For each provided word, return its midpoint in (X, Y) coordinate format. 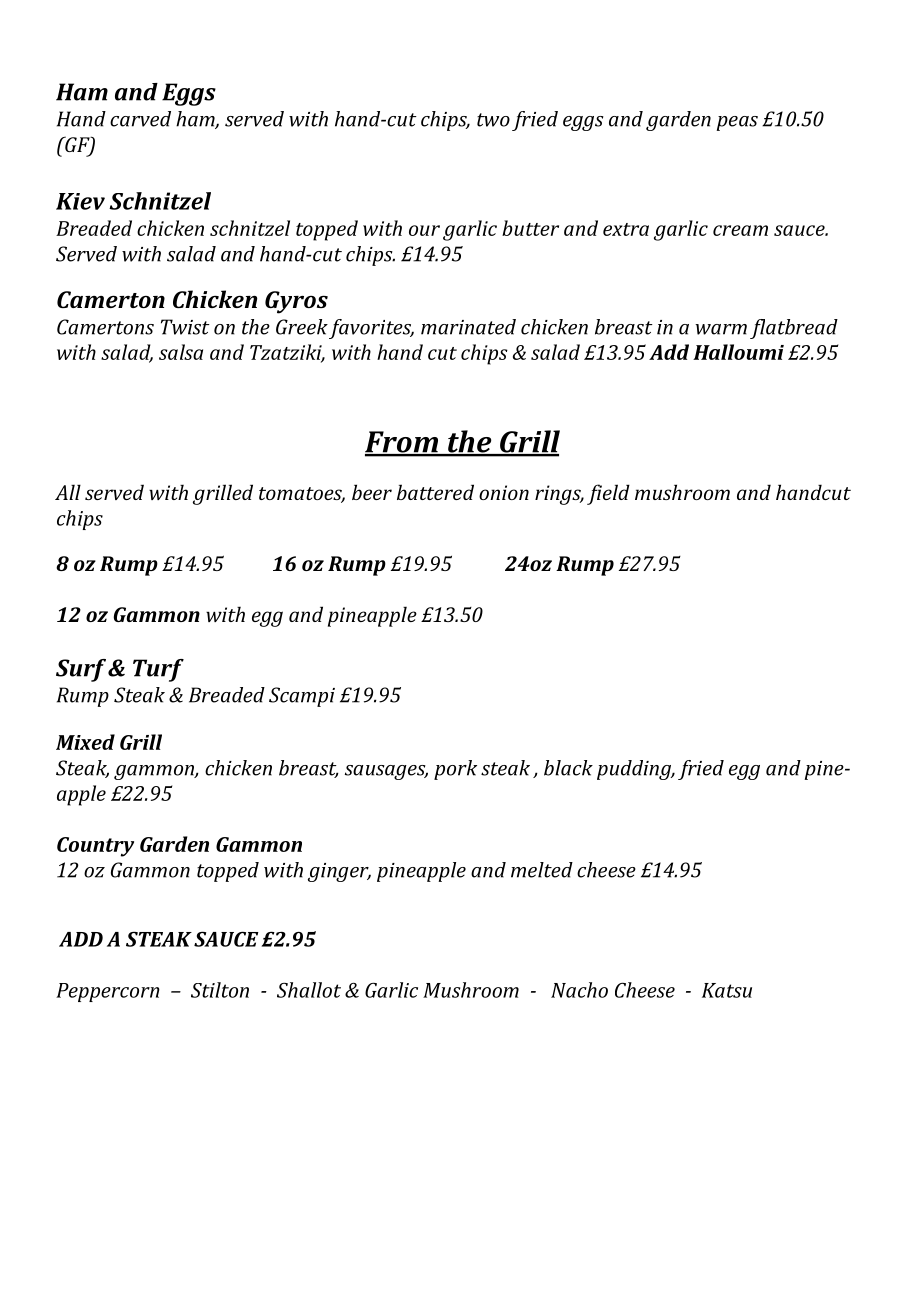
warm (721, 329)
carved (140, 119)
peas (737, 123)
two (493, 120)
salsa (181, 352)
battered (435, 492)
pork (455, 770)
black (568, 768)
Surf (82, 670)
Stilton (220, 990)
